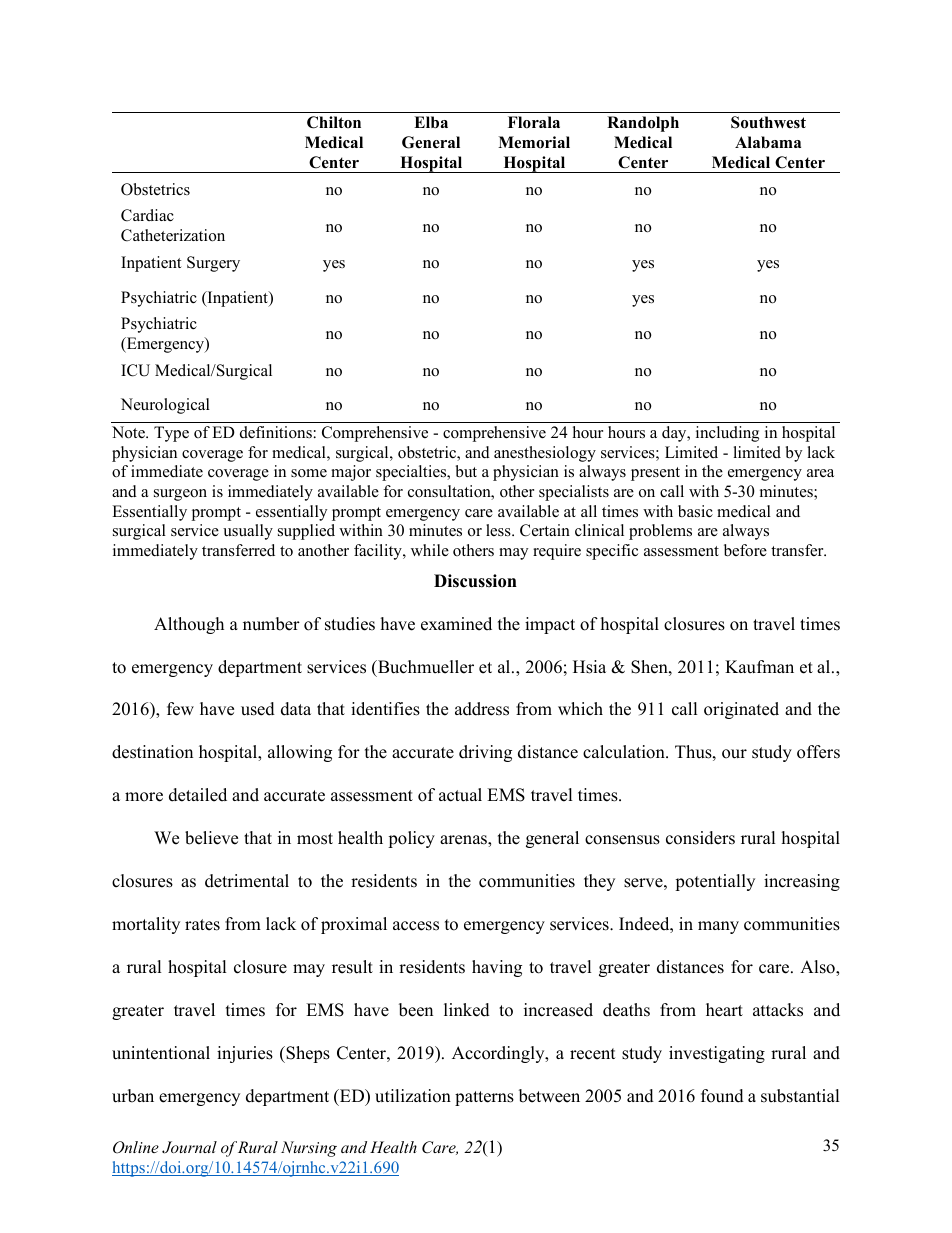 The width and height of the image is (952, 1233). Describe the element at coordinates (147, 215) in the image. I see `Cardiac` at that location.
